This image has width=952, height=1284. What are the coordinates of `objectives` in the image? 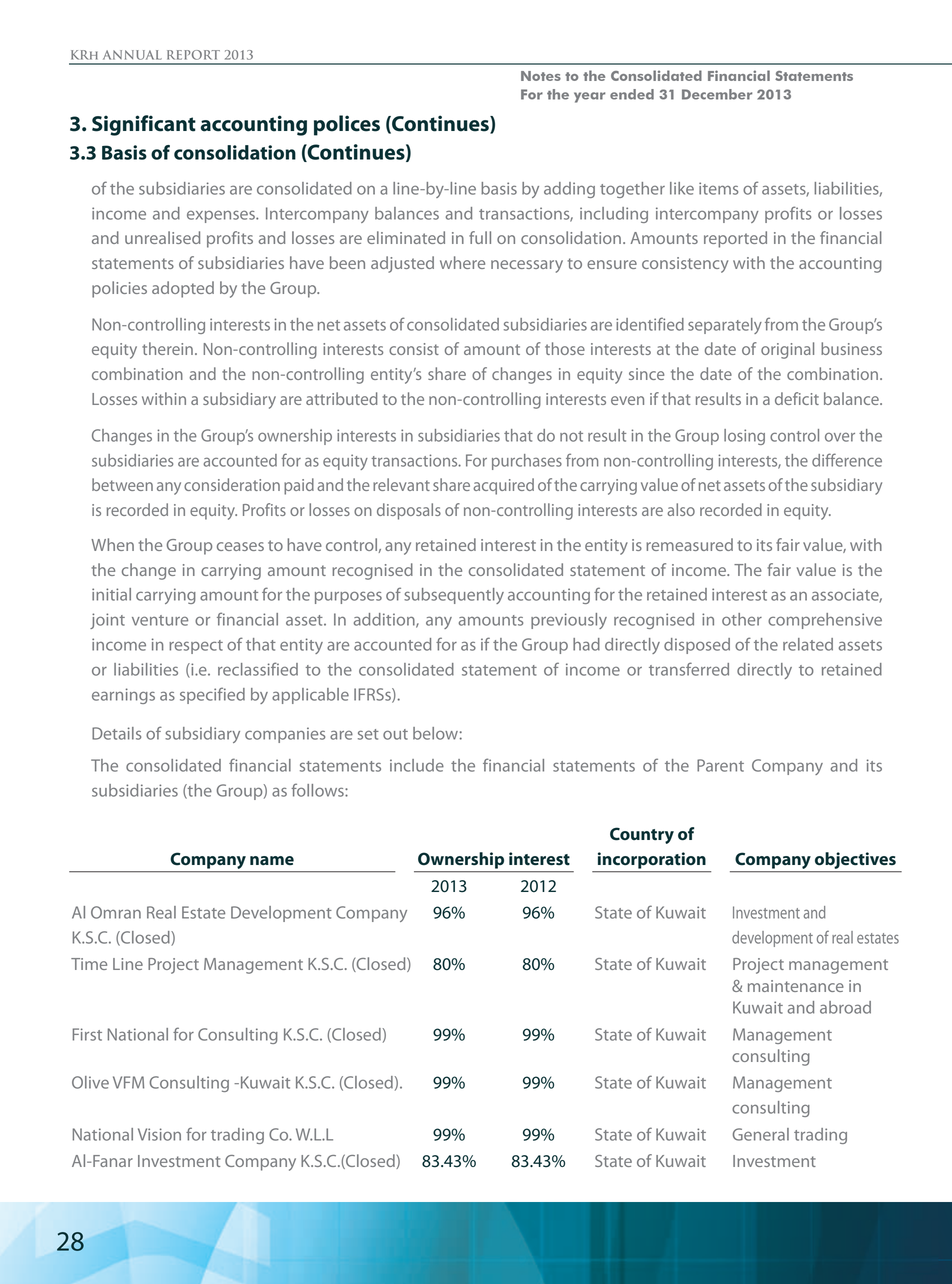 It's located at (855, 860).
